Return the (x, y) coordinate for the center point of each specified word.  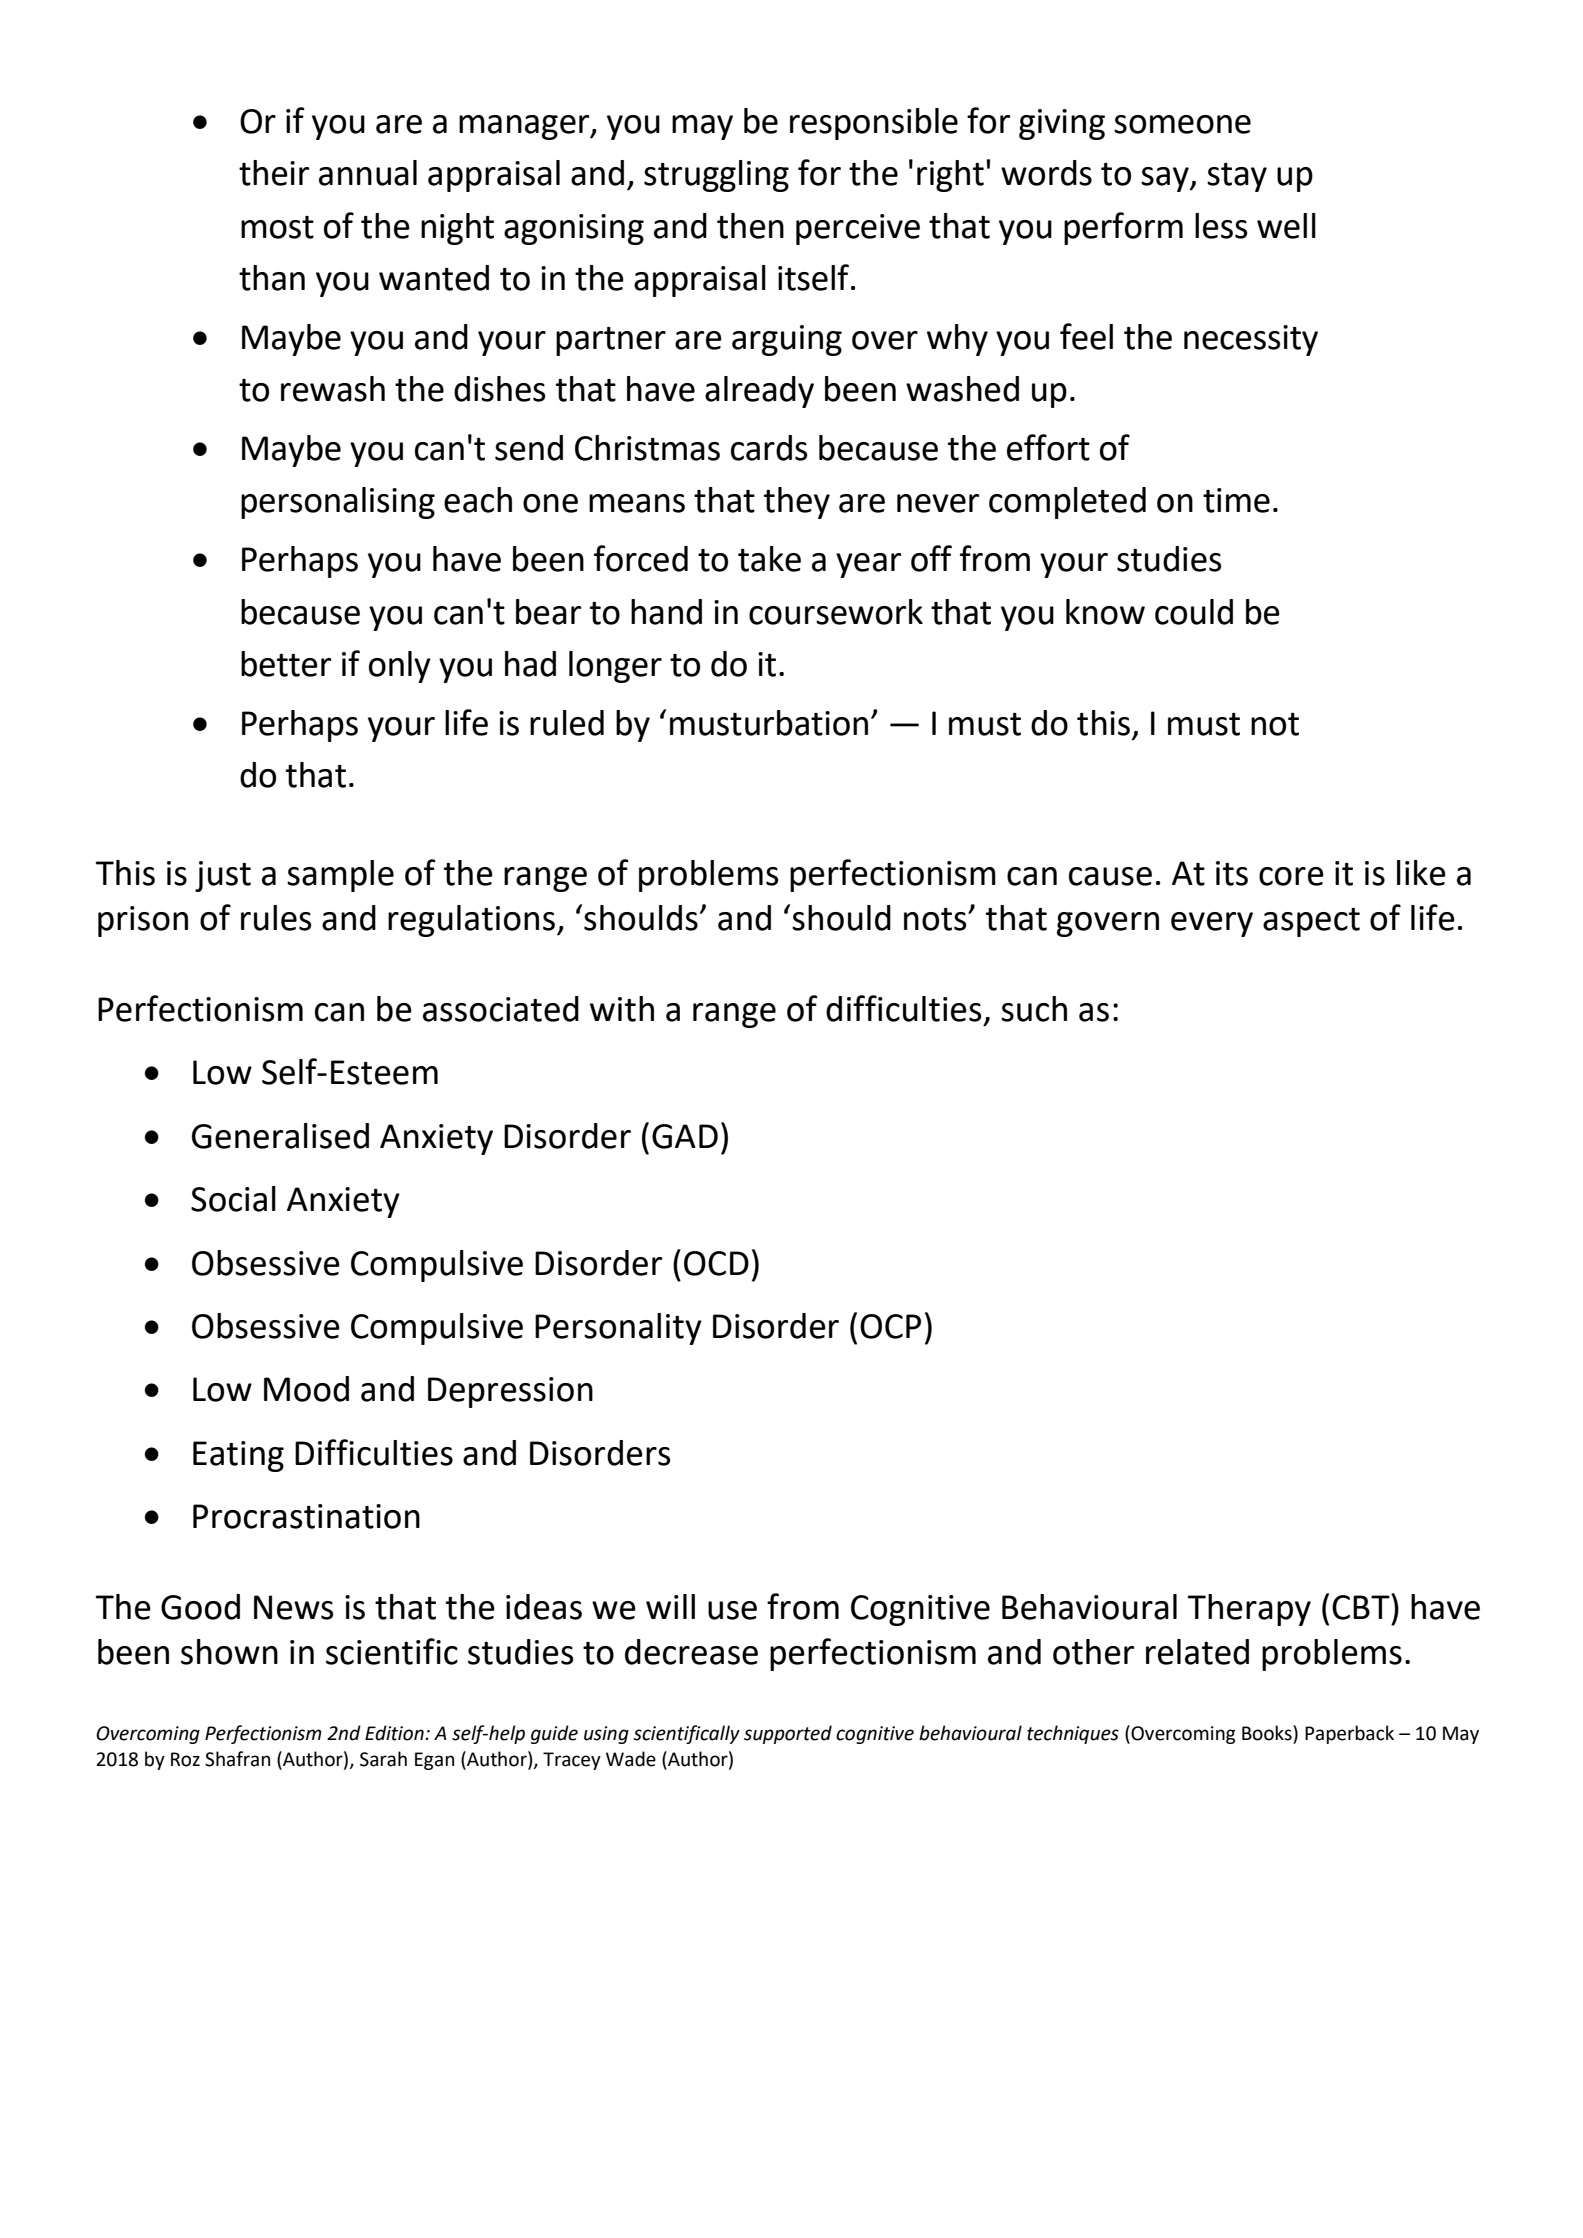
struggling (716, 176)
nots (936, 919)
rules (276, 918)
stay (1237, 177)
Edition (395, 1733)
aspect (1311, 922)
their (274, 173)
